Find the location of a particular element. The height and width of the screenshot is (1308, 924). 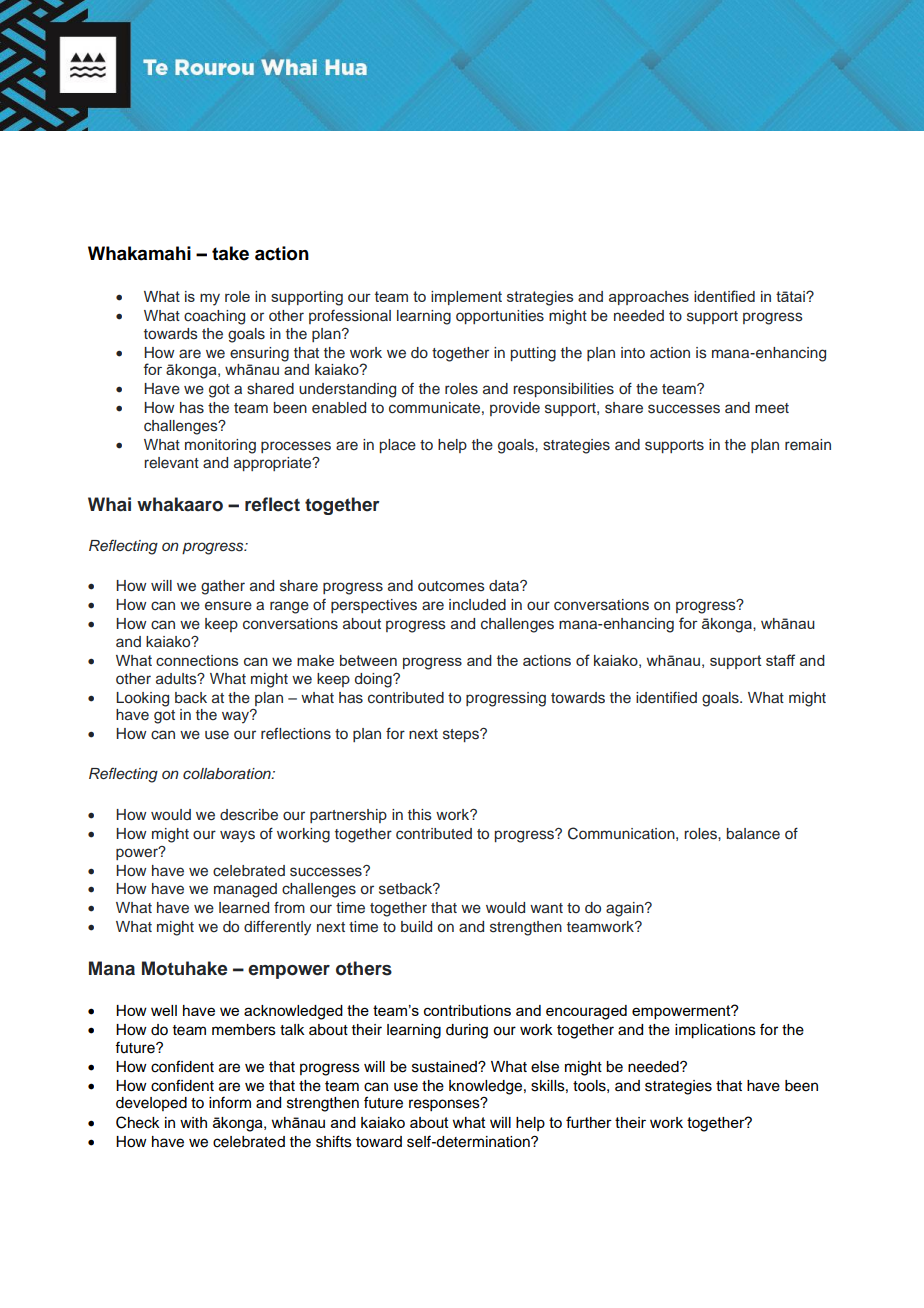

steps is located at coordinates (462, 735).
